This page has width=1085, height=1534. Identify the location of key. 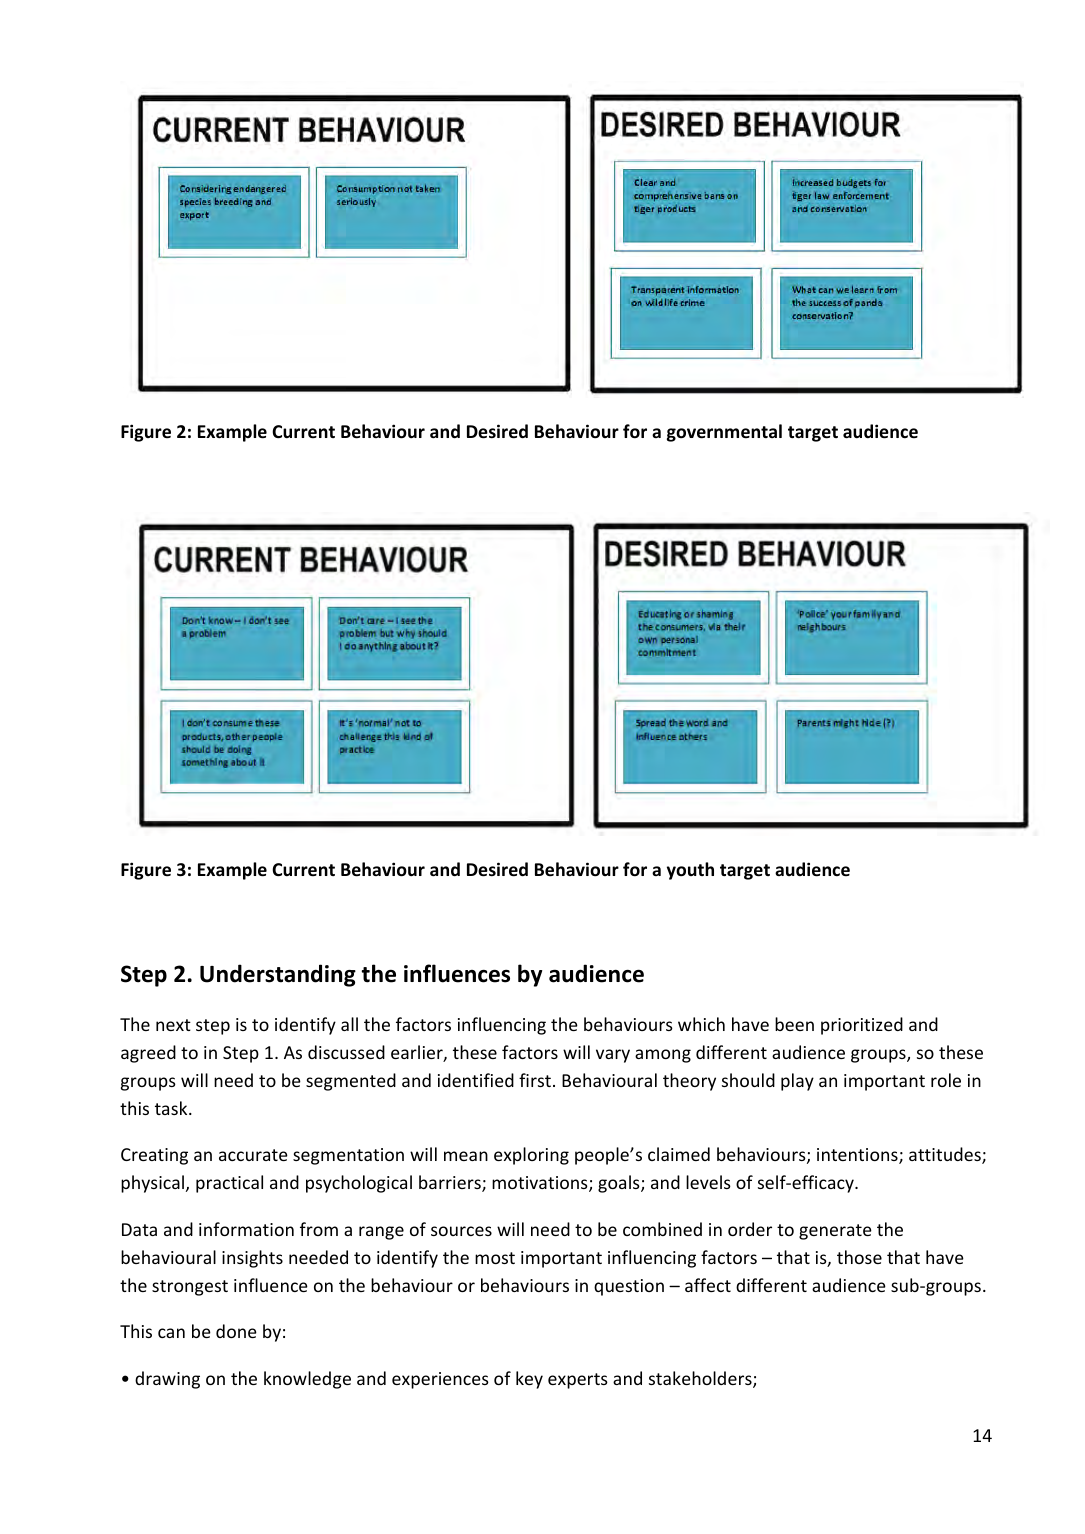
(529, 1380).
